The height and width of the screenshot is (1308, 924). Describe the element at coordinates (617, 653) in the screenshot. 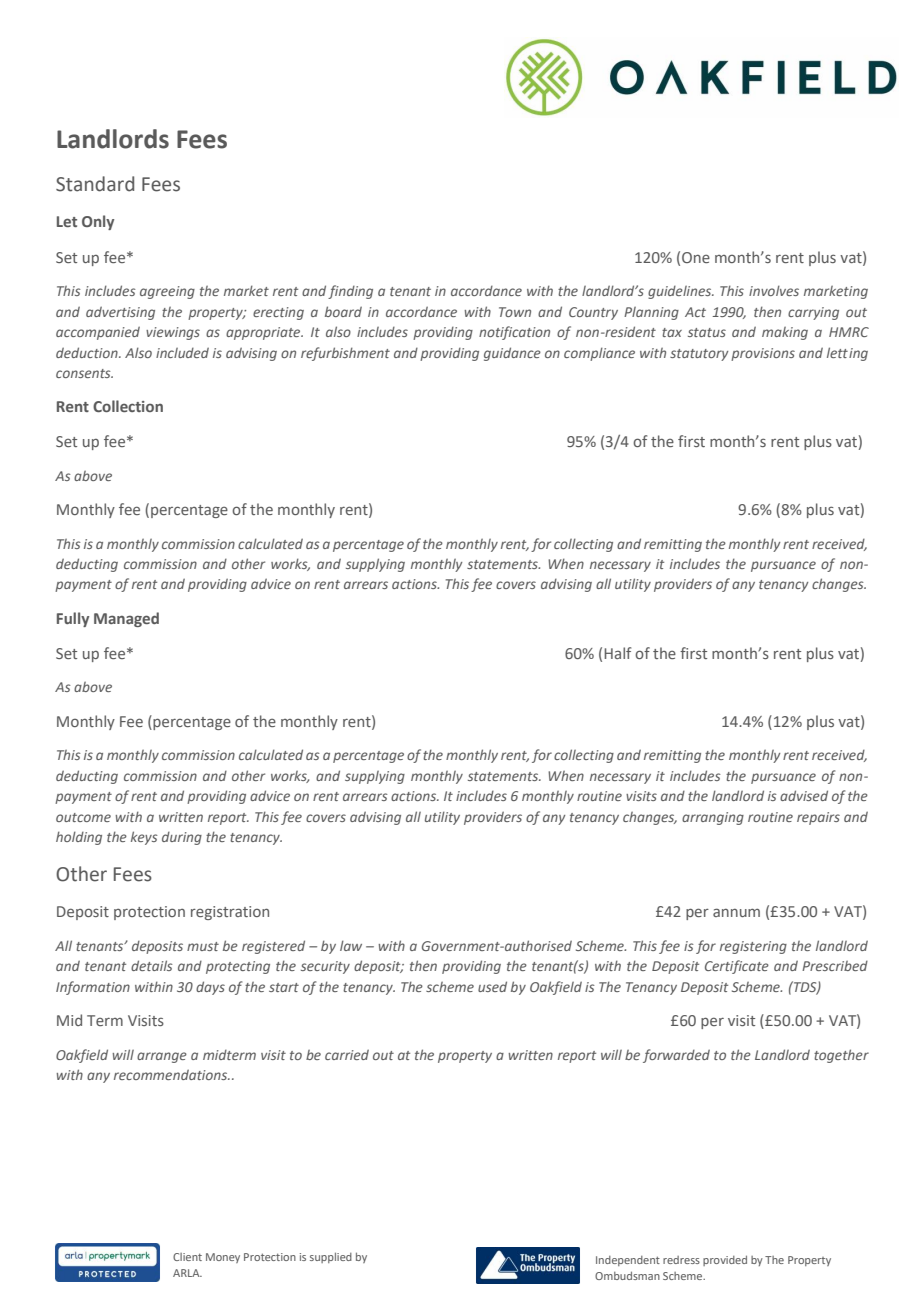

I see `Half` at that location.
